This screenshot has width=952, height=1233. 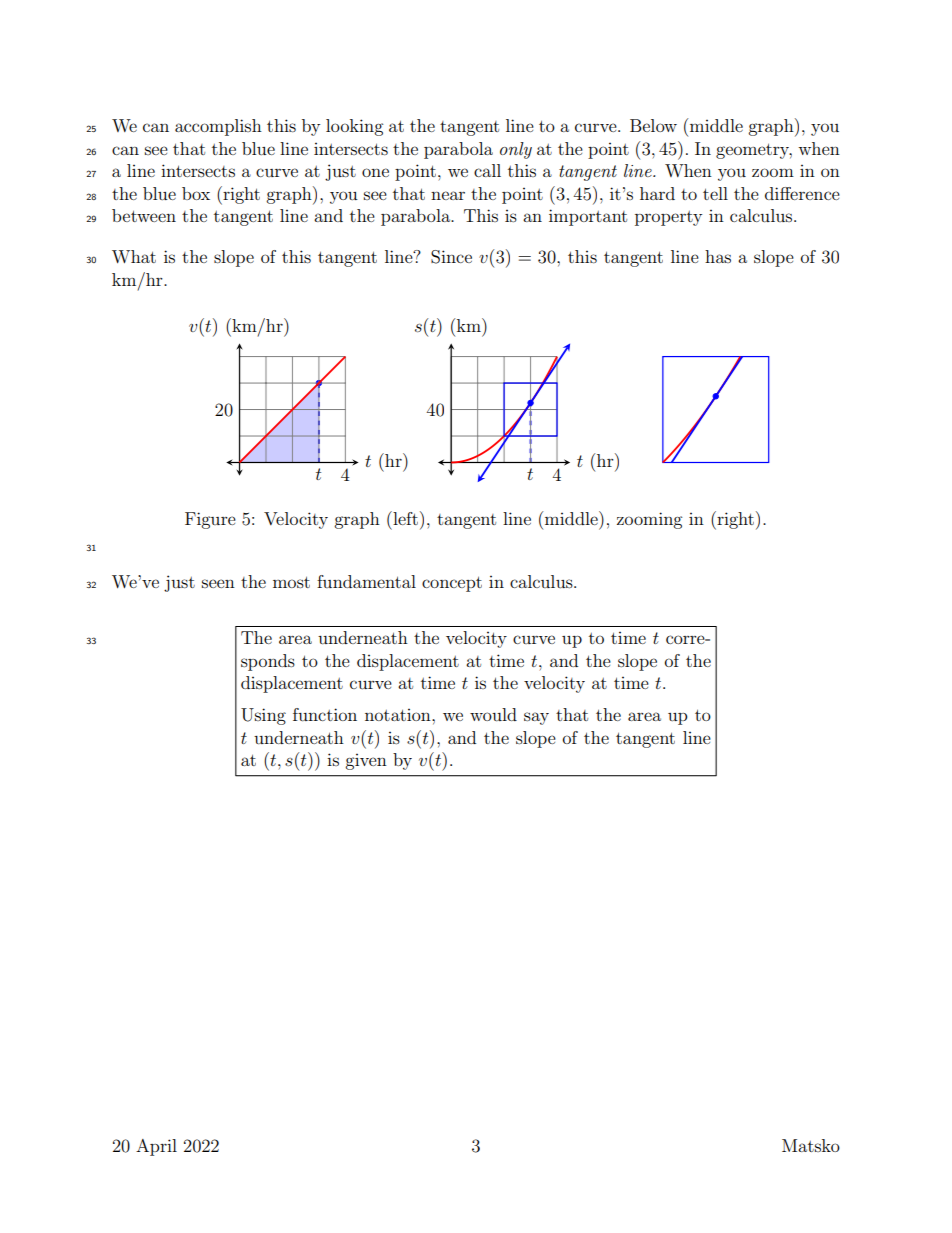 I want to click on tell, so click(x=715, y=193).
